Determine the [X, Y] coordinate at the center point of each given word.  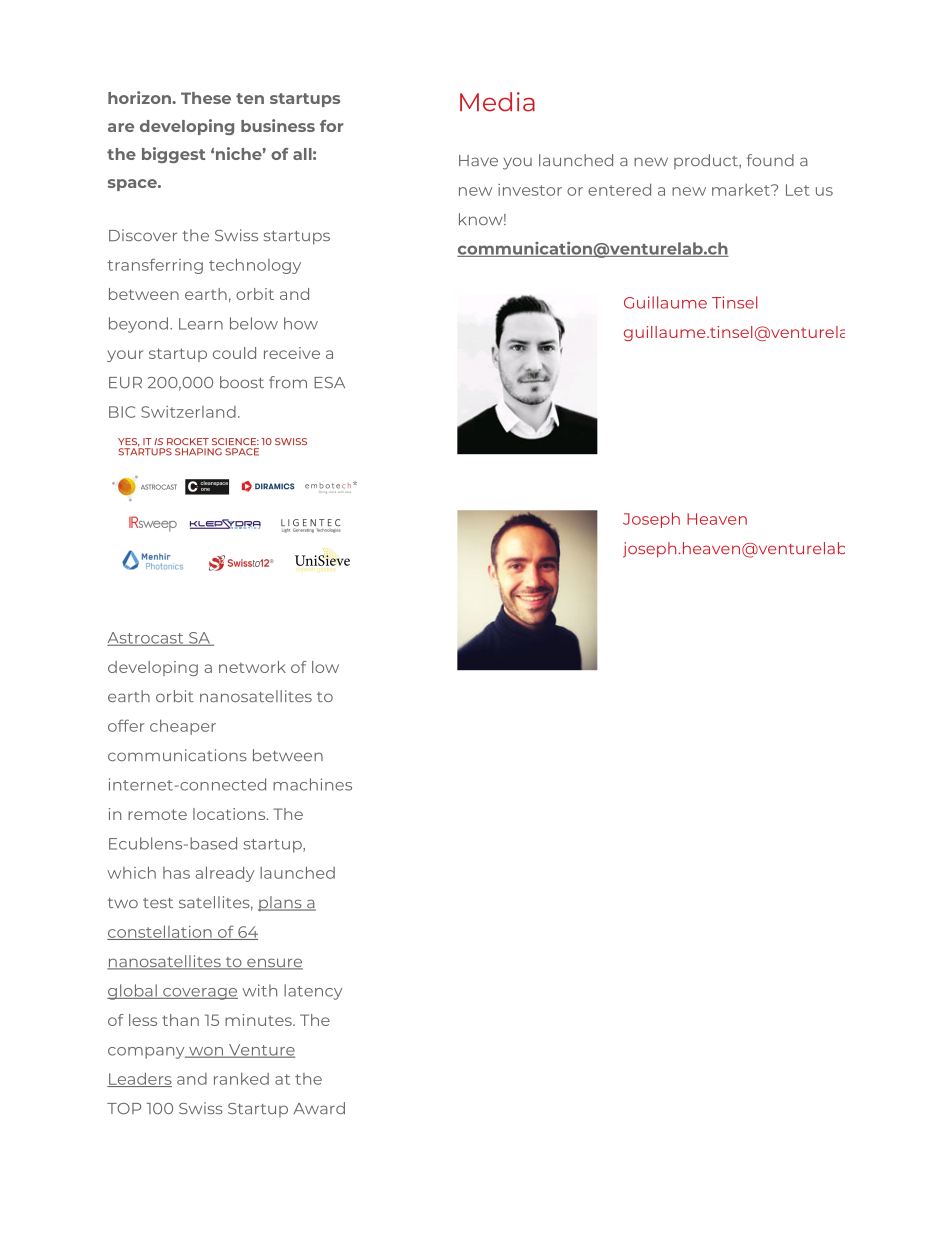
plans [281, 903]
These [206, 98]
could [234, 353]
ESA [329, 382]
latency [313, 992]
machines [312, 784]
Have [478, 160]
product [707, 161]
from [288, 382]
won [206, 1052]
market [742, 190]
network [252, 667]
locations [230, 814]
